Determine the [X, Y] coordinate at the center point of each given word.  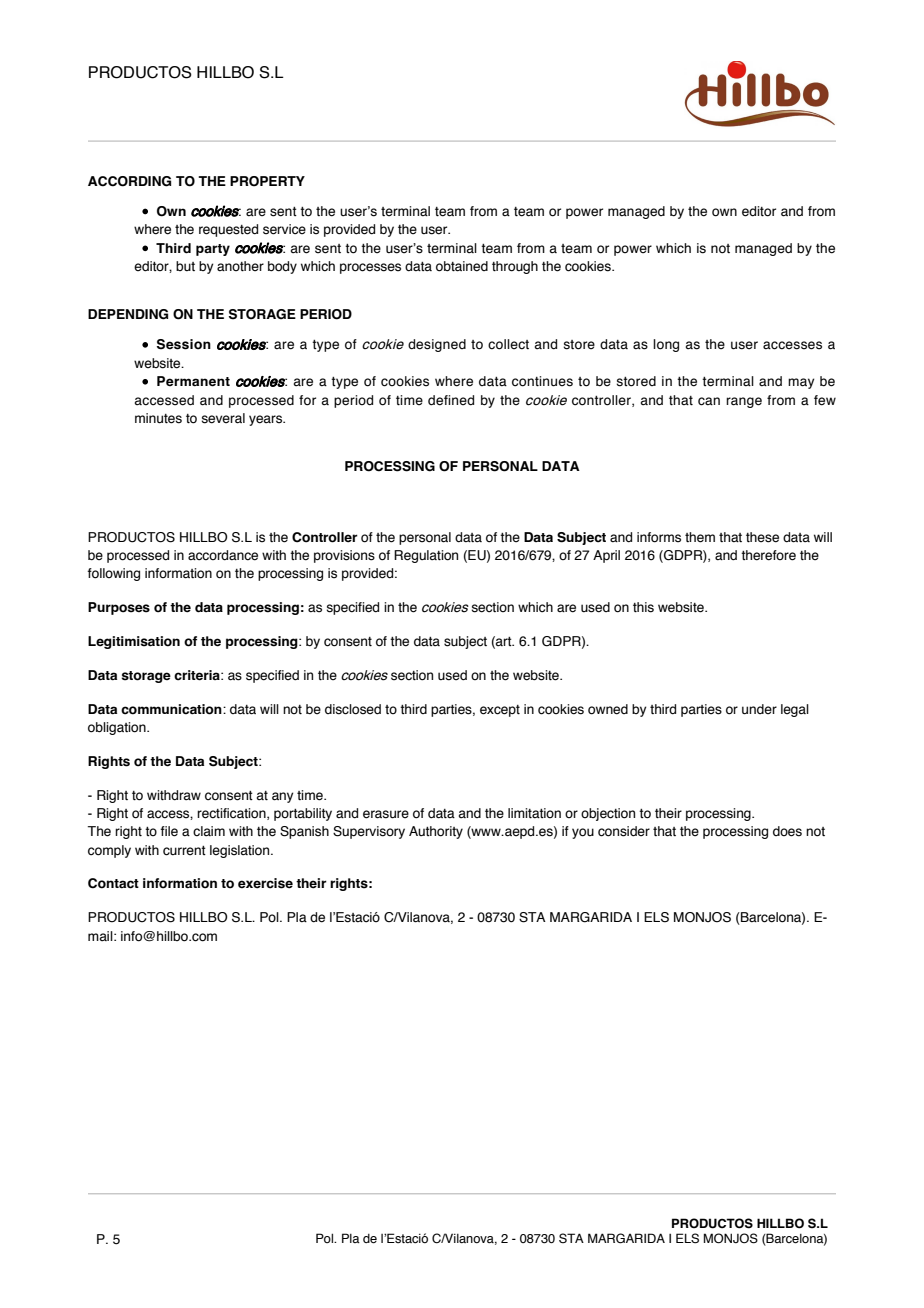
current [184, 851]
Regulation [426, 556]
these [762, 537]
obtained [462, 266]
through [515, 267]
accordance [223, 555]
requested [228, 230]
